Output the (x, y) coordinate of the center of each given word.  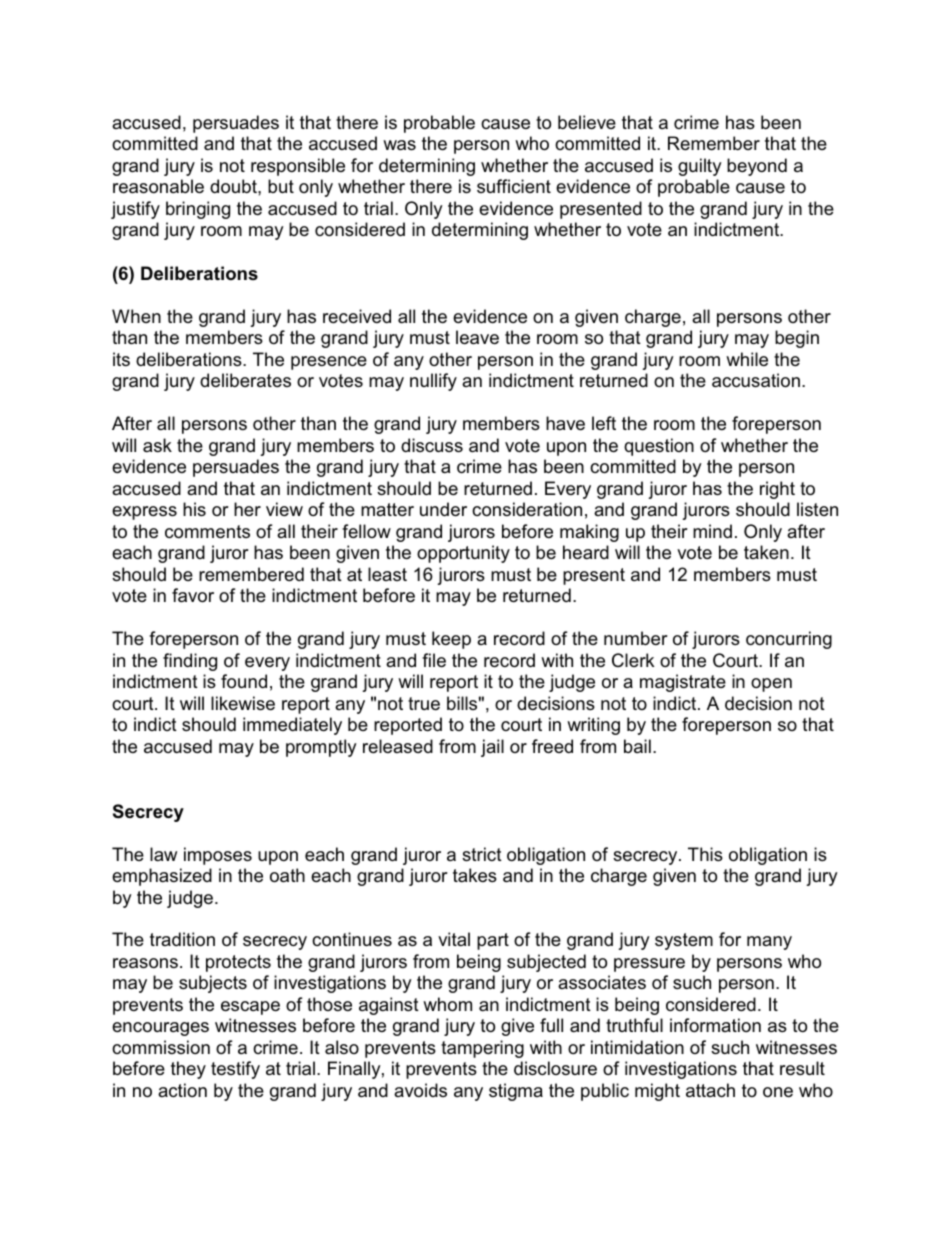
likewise (243, 703)
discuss (432, 445)
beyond (757, 167)
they (188, 1070)
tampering (482, 1049)
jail (492, 748)
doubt (234, 186)
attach (710, 1090)
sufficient (514, 186)
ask (157, 445)
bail (637, 746)
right (777, 490)
